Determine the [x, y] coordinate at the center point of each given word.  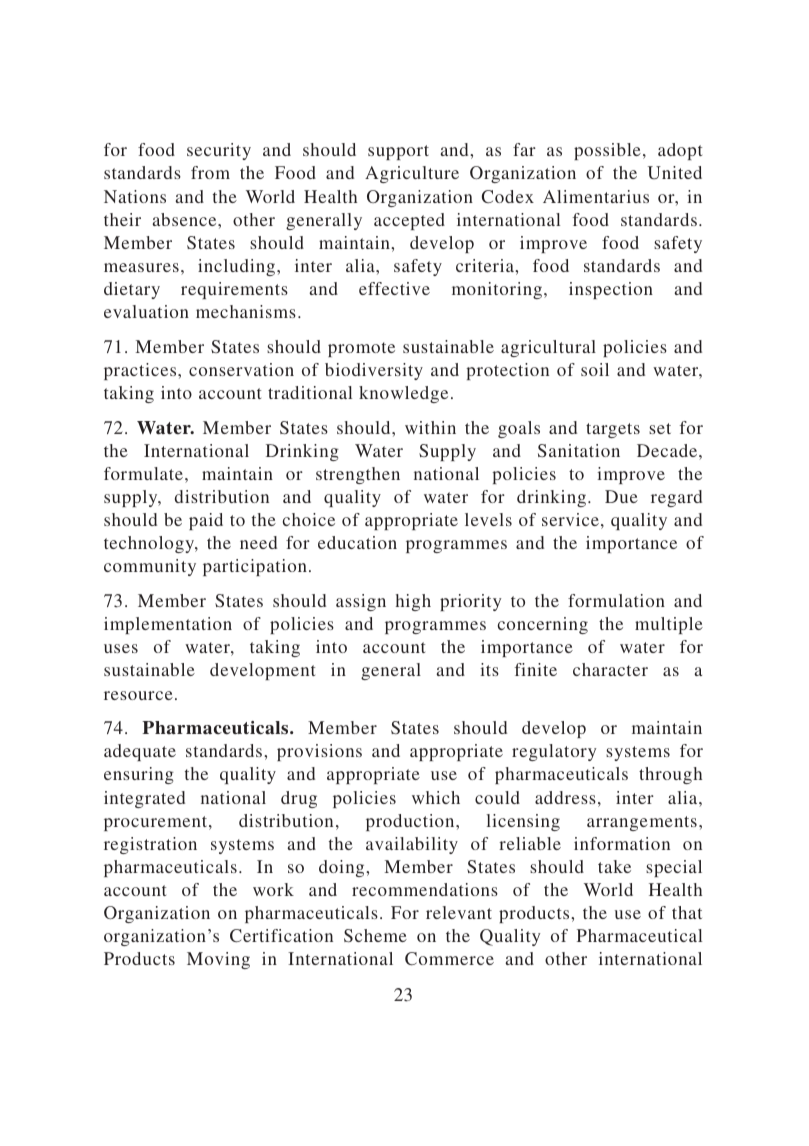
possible [607, 151]
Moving [218, 960]
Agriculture [412, 174]
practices [141, 371]
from [210, 172]
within [430, 427]
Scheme [375, 936]
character [610, 669]
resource [138, 695]
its [489, 669]
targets [613, 430]
